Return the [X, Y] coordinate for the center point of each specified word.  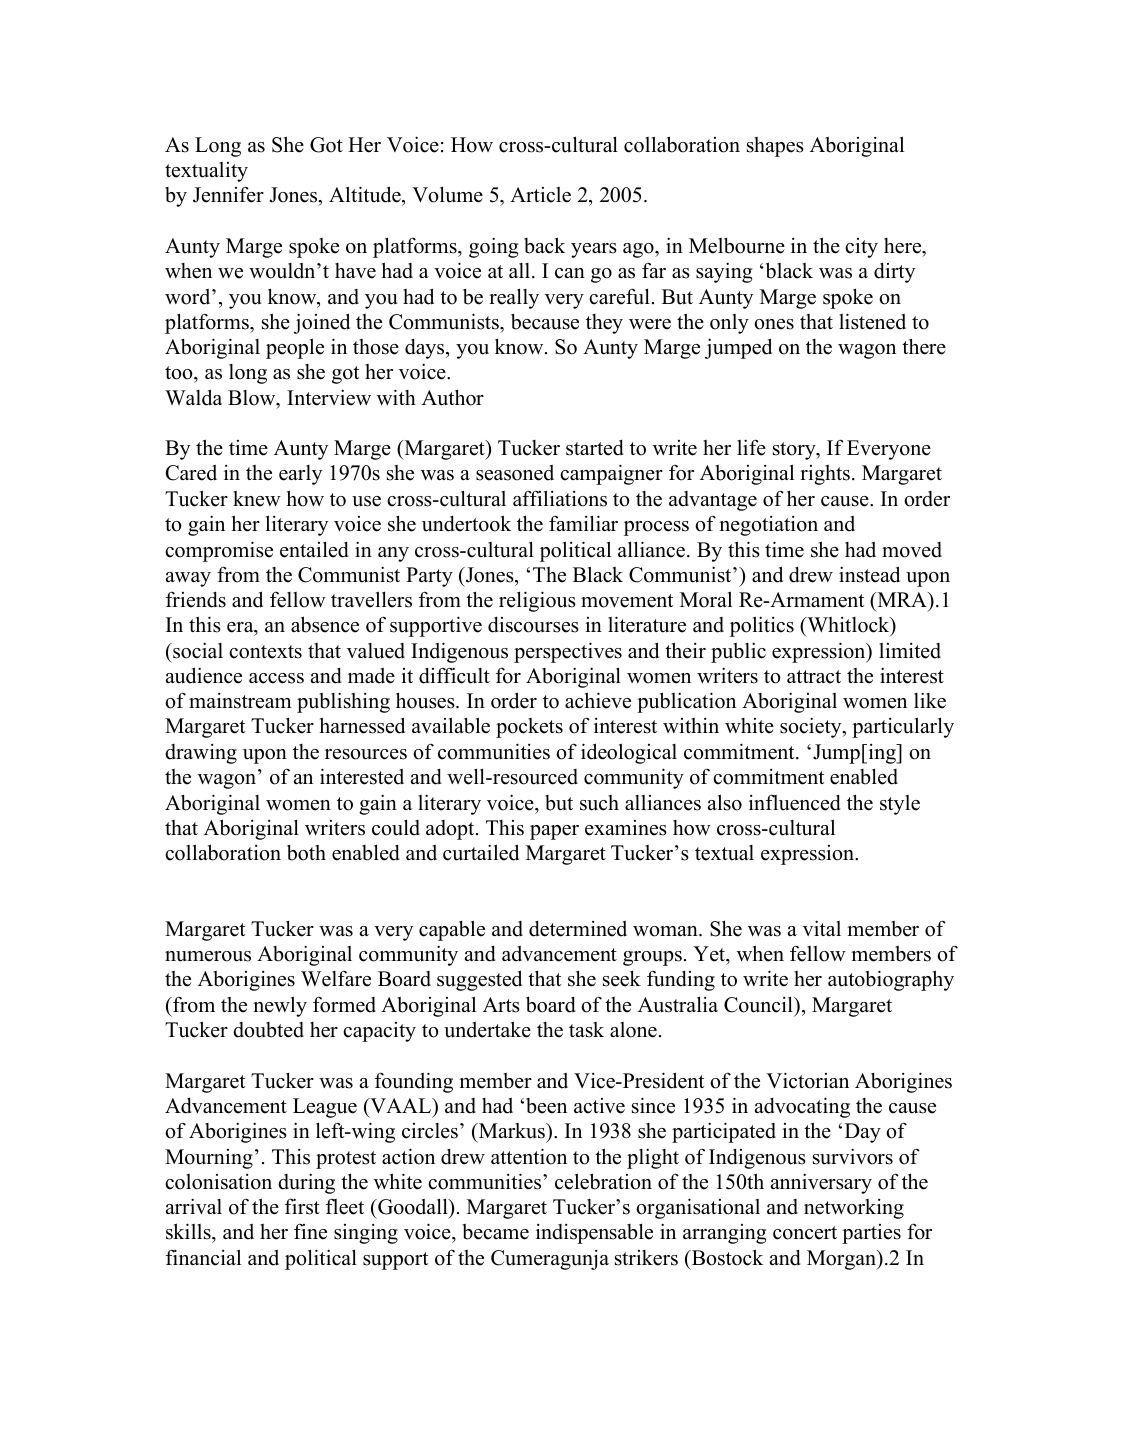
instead [869, 574]
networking [854, 1209]
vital [822, 928]
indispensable [594, 1233]
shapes [775, 147]
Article [540, 195]
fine [310, 1232]
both [306, 852]
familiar [583, 523]
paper [554, 832]
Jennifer [228, 194]
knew [257, 499]
